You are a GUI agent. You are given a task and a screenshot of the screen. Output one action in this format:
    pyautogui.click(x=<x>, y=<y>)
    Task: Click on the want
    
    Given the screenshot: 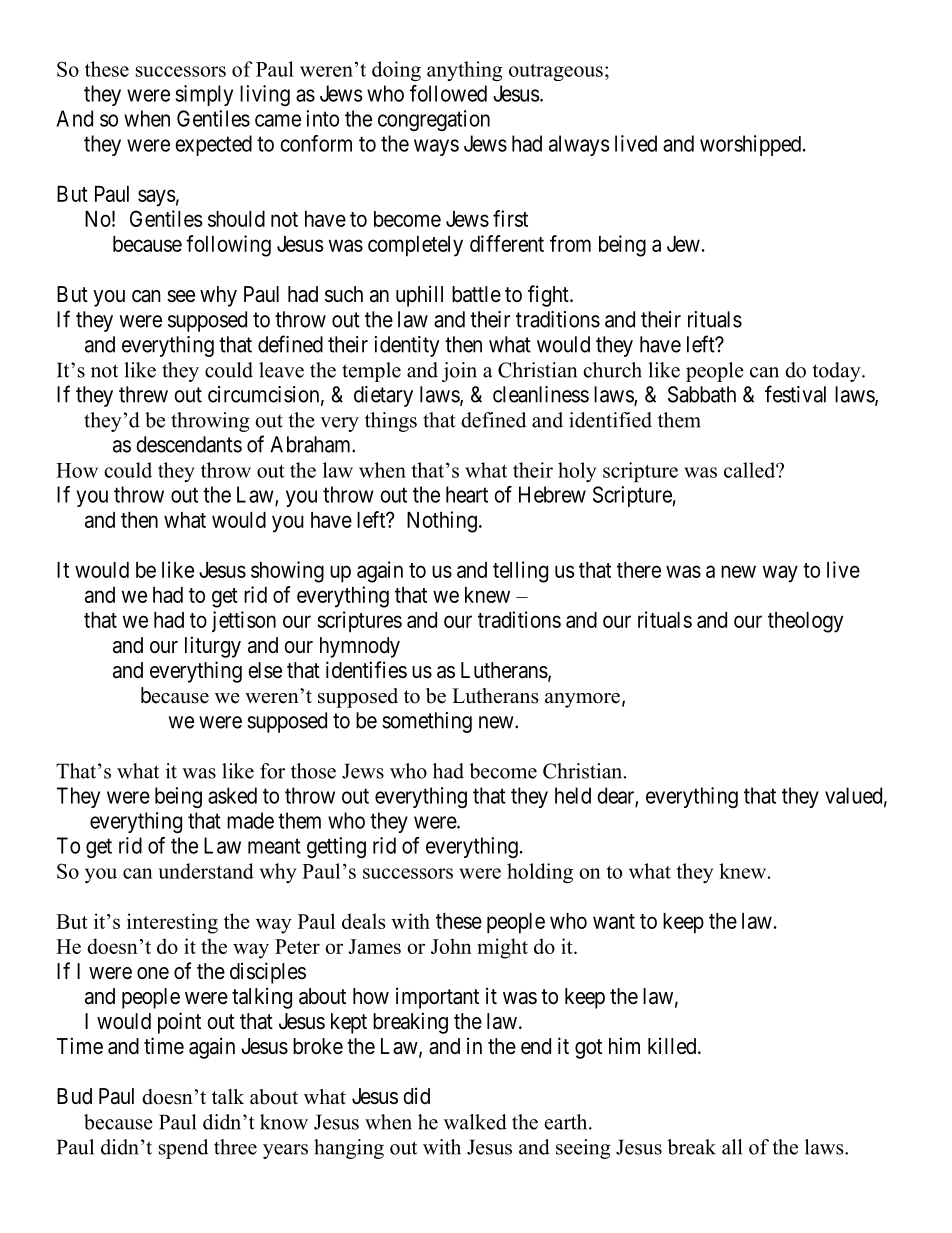 What is the action you would take?
    pyautogui.click(x=614, y=921)
